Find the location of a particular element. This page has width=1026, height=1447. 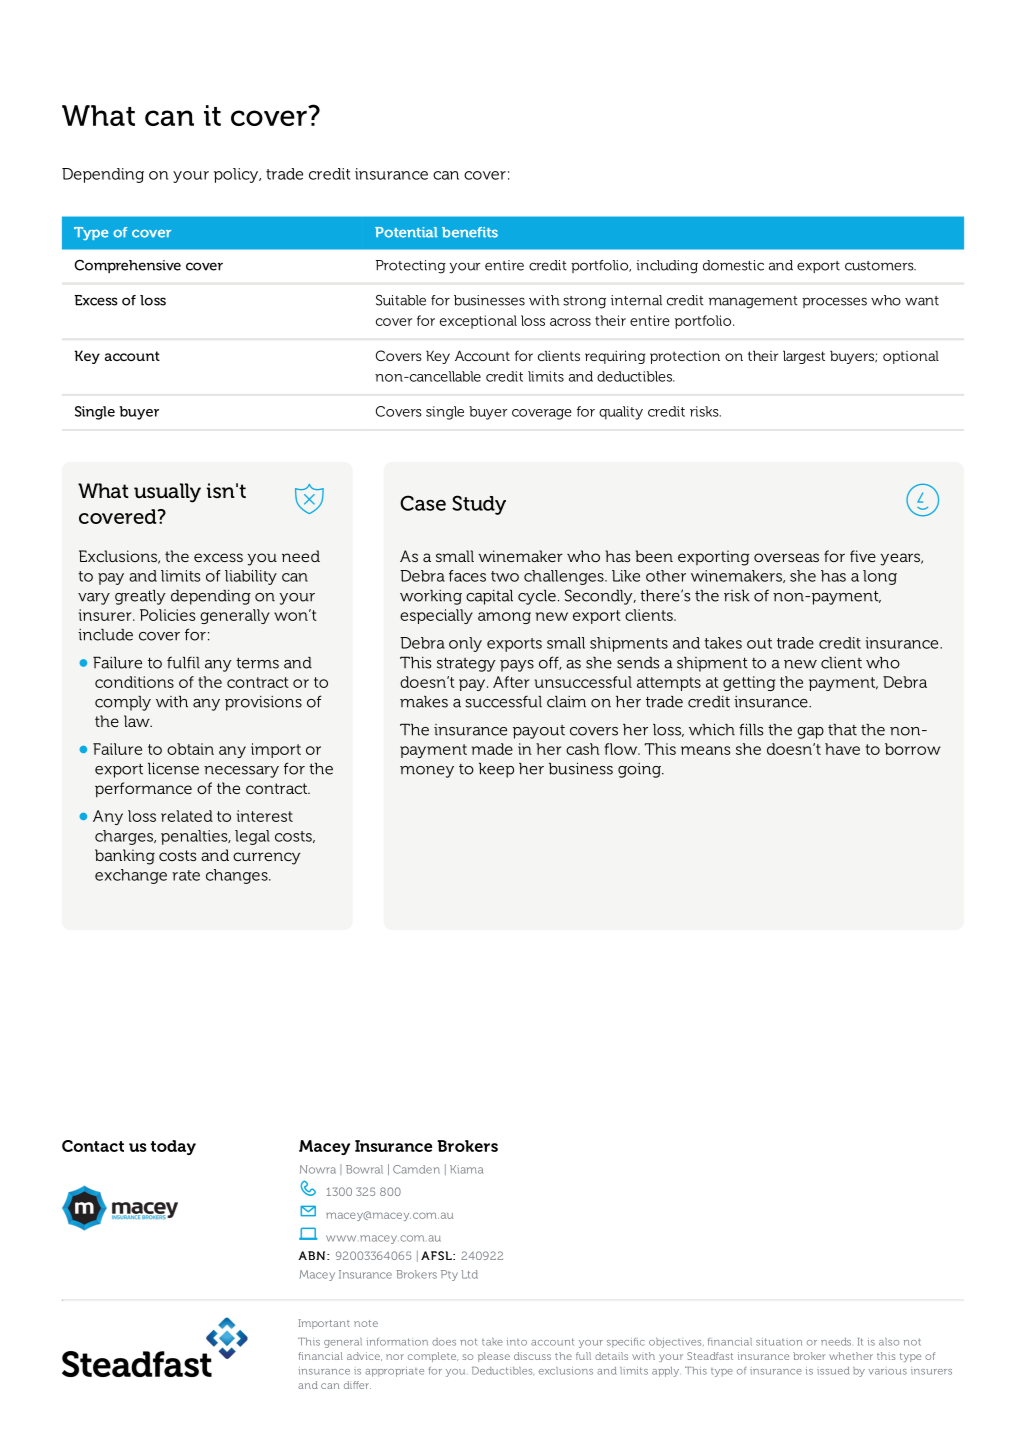

policy is located at coordinates (237, 175).
